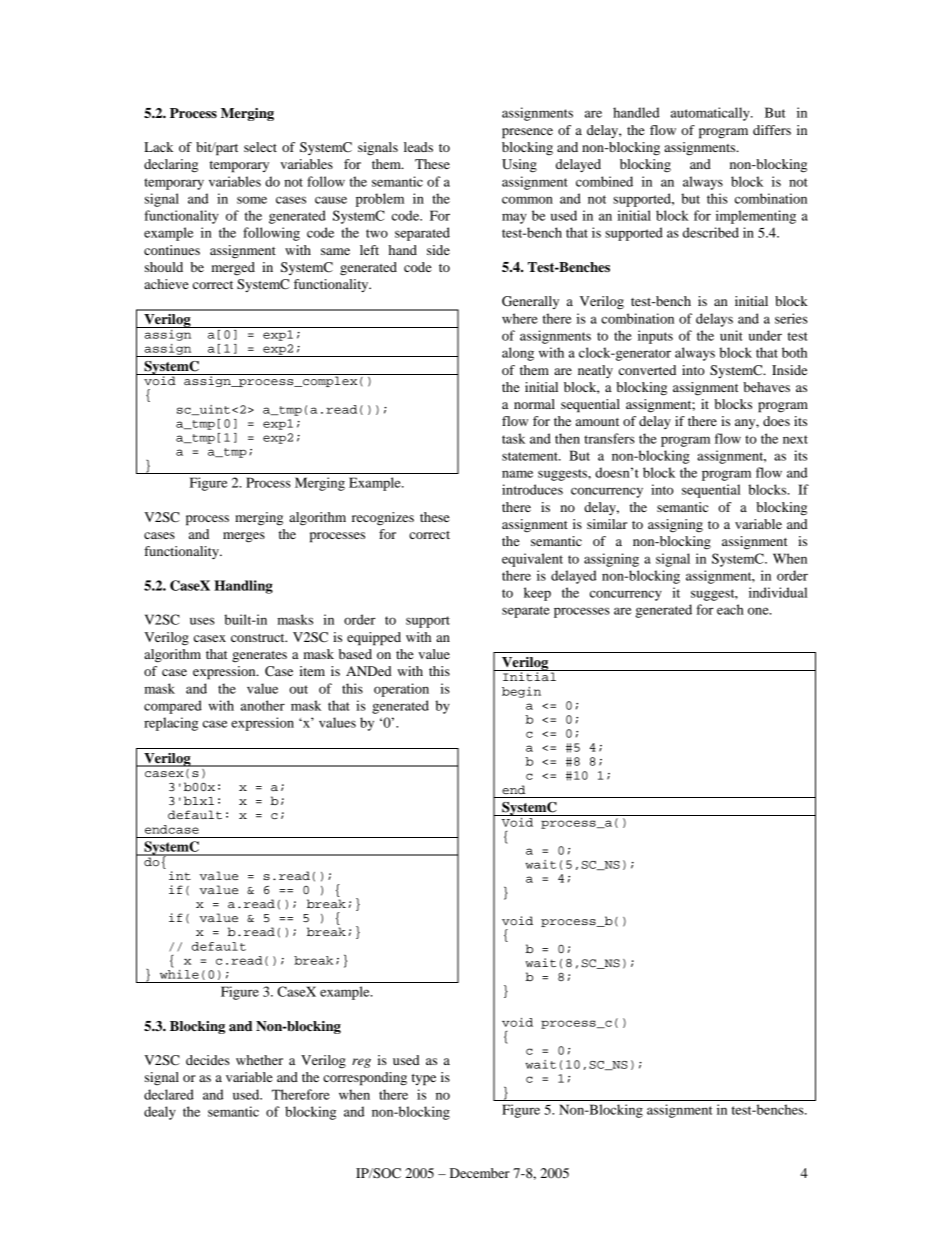 Image resolution: width=952 pixels, height=1233 pixels. I want to click on Using, so click(519, 166).
